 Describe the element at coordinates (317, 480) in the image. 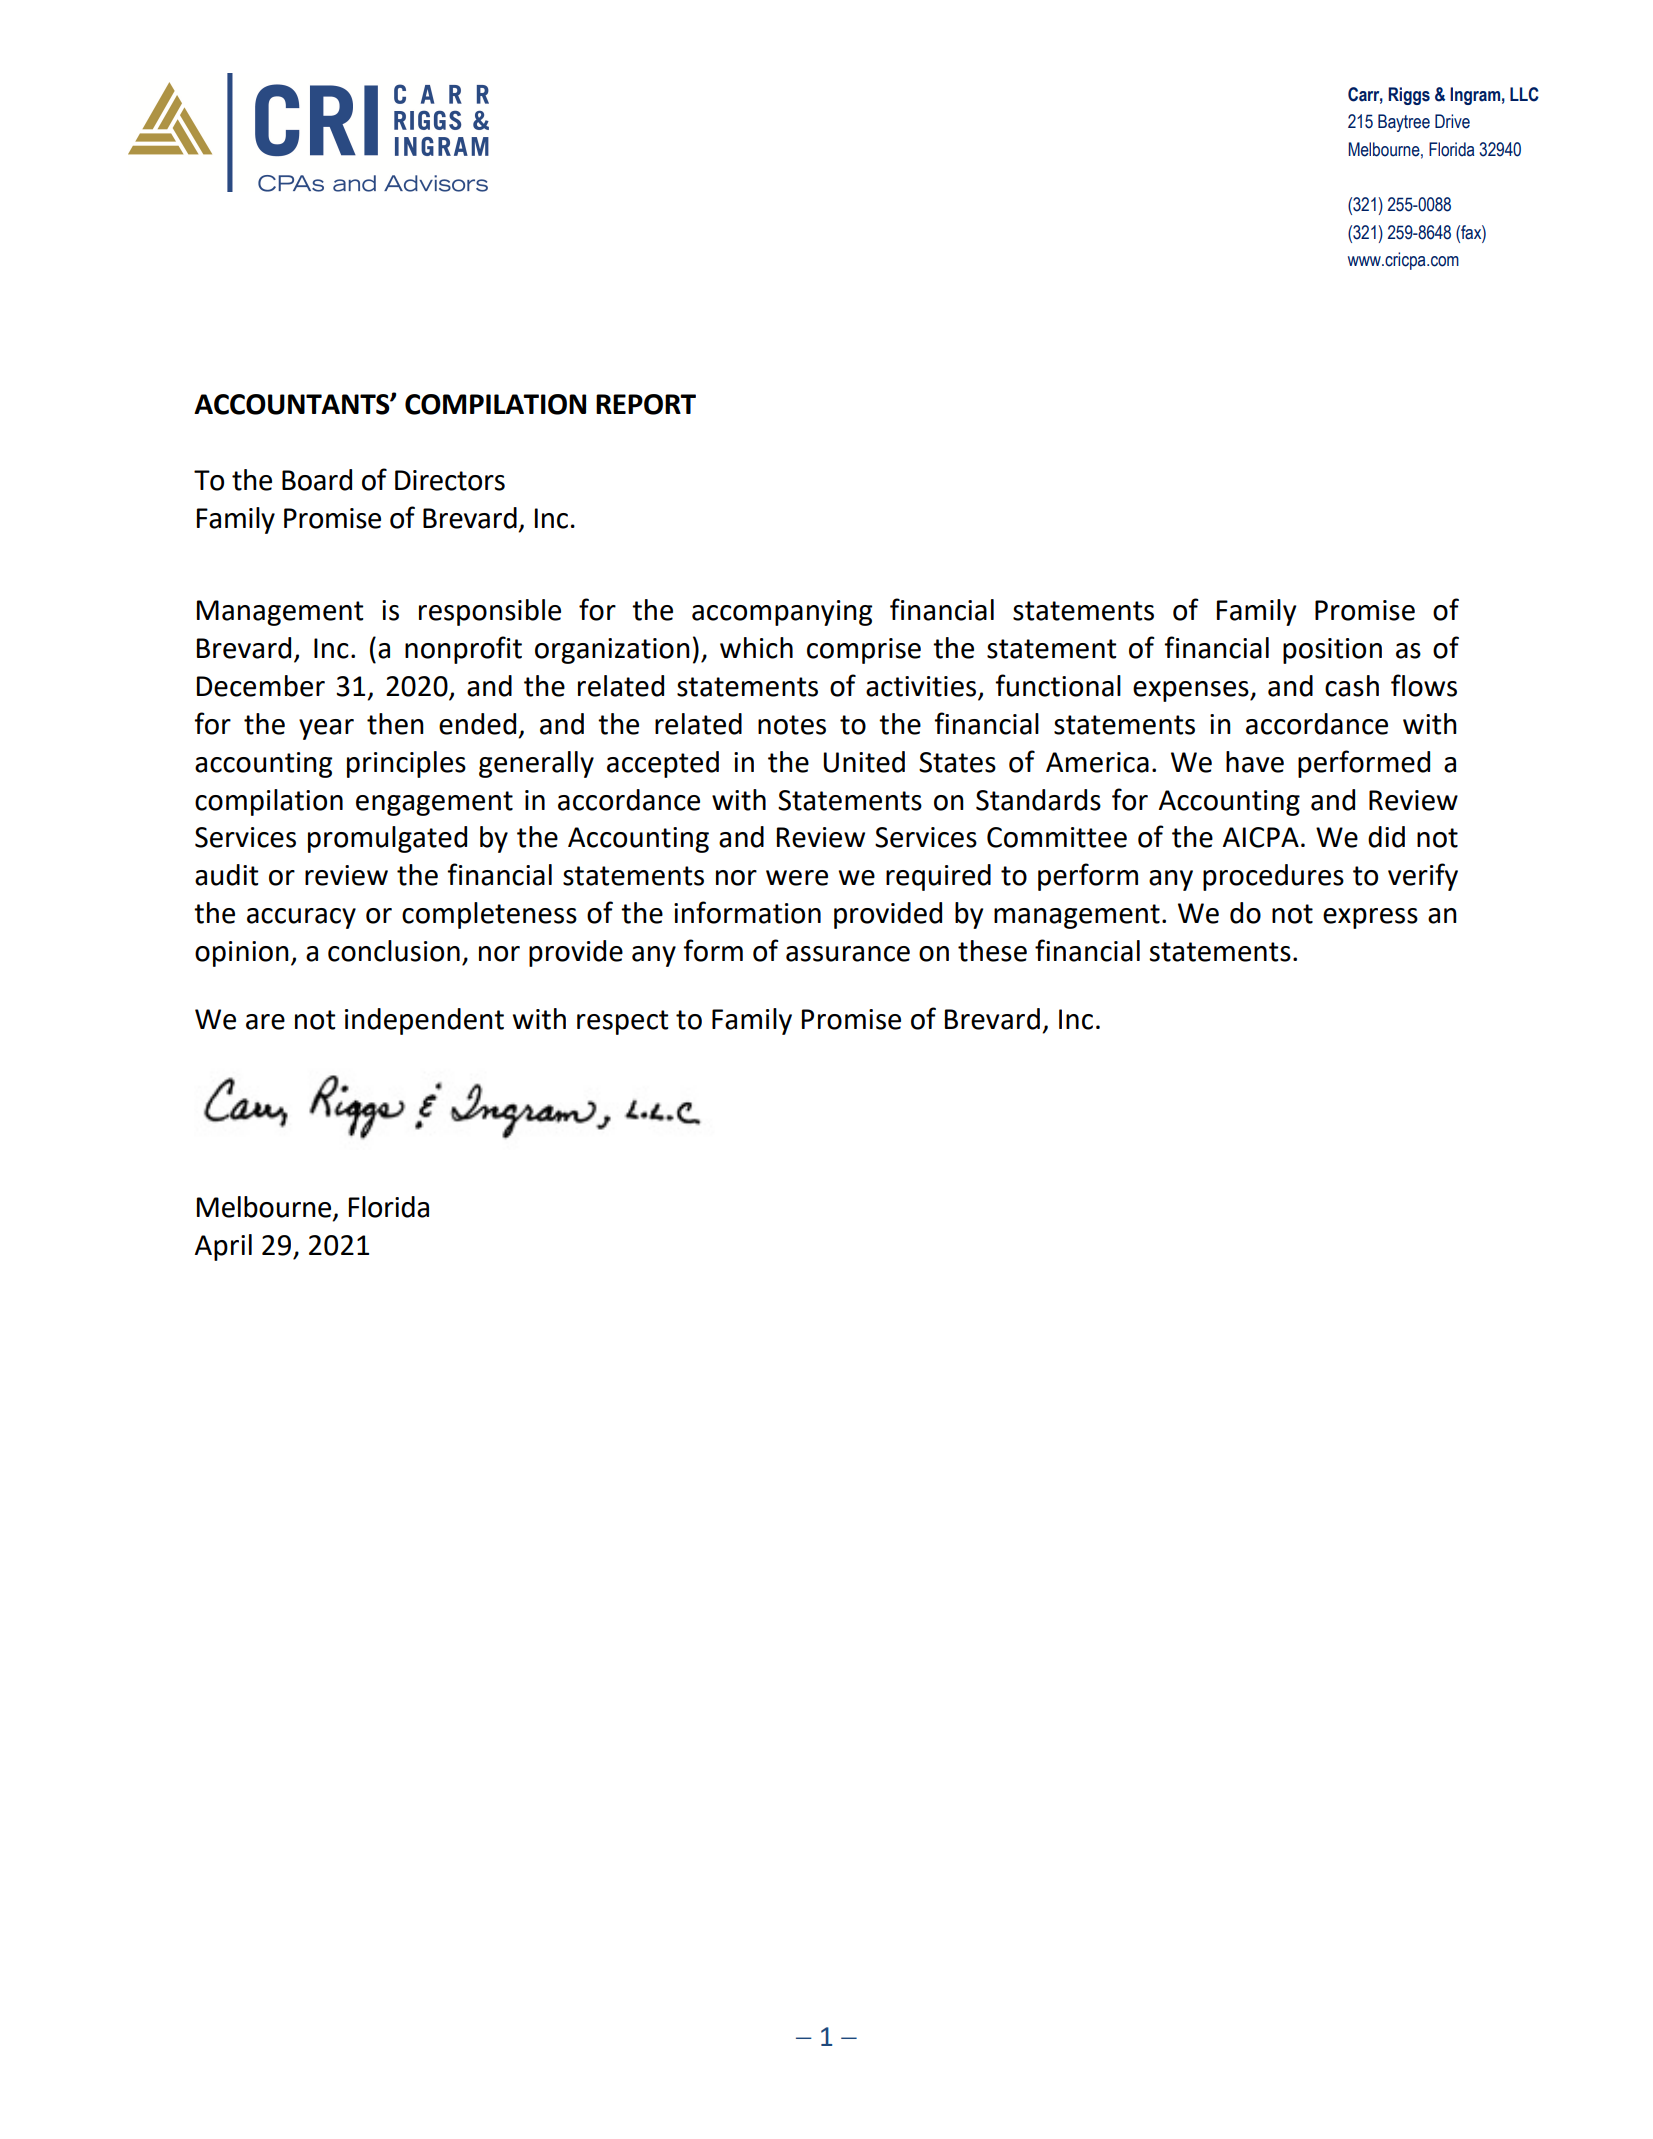

I see `Board` at that location.
